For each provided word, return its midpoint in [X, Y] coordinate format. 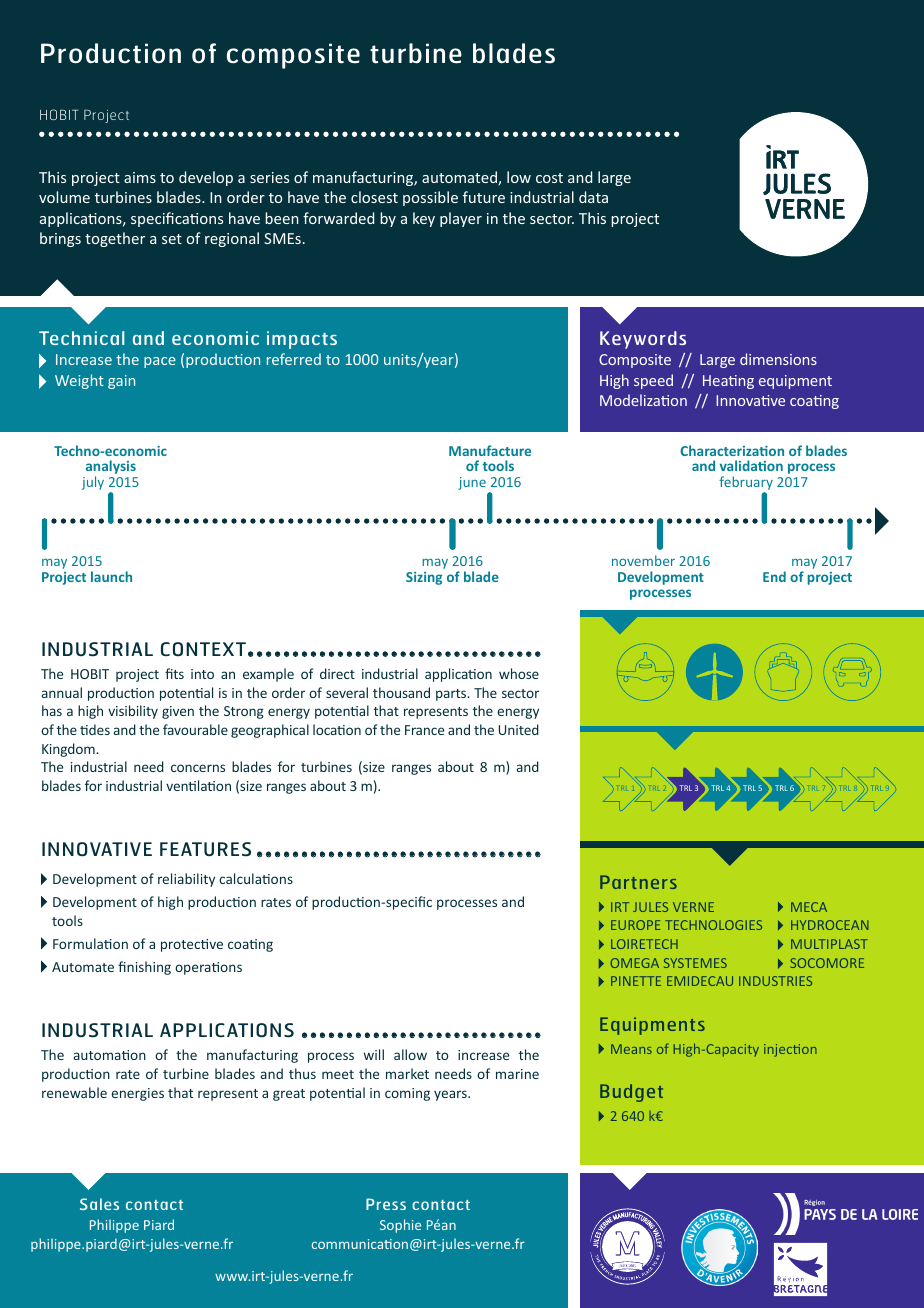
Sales [99, 1204]
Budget [631, 1093]
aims [140, 177]
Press [386, 1204]
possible [430, 198]
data [593, 197]
